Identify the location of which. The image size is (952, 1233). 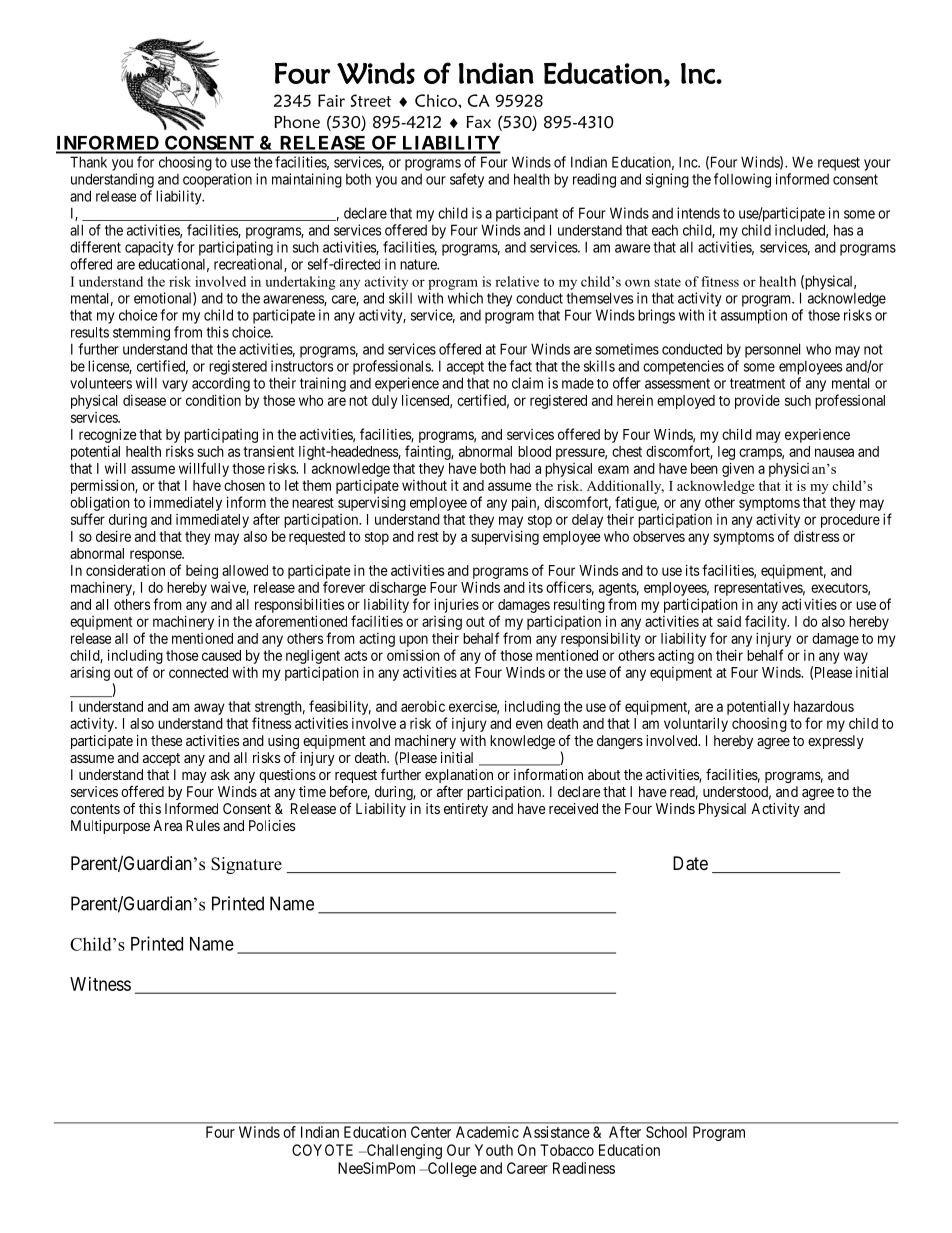
(465, 298).
